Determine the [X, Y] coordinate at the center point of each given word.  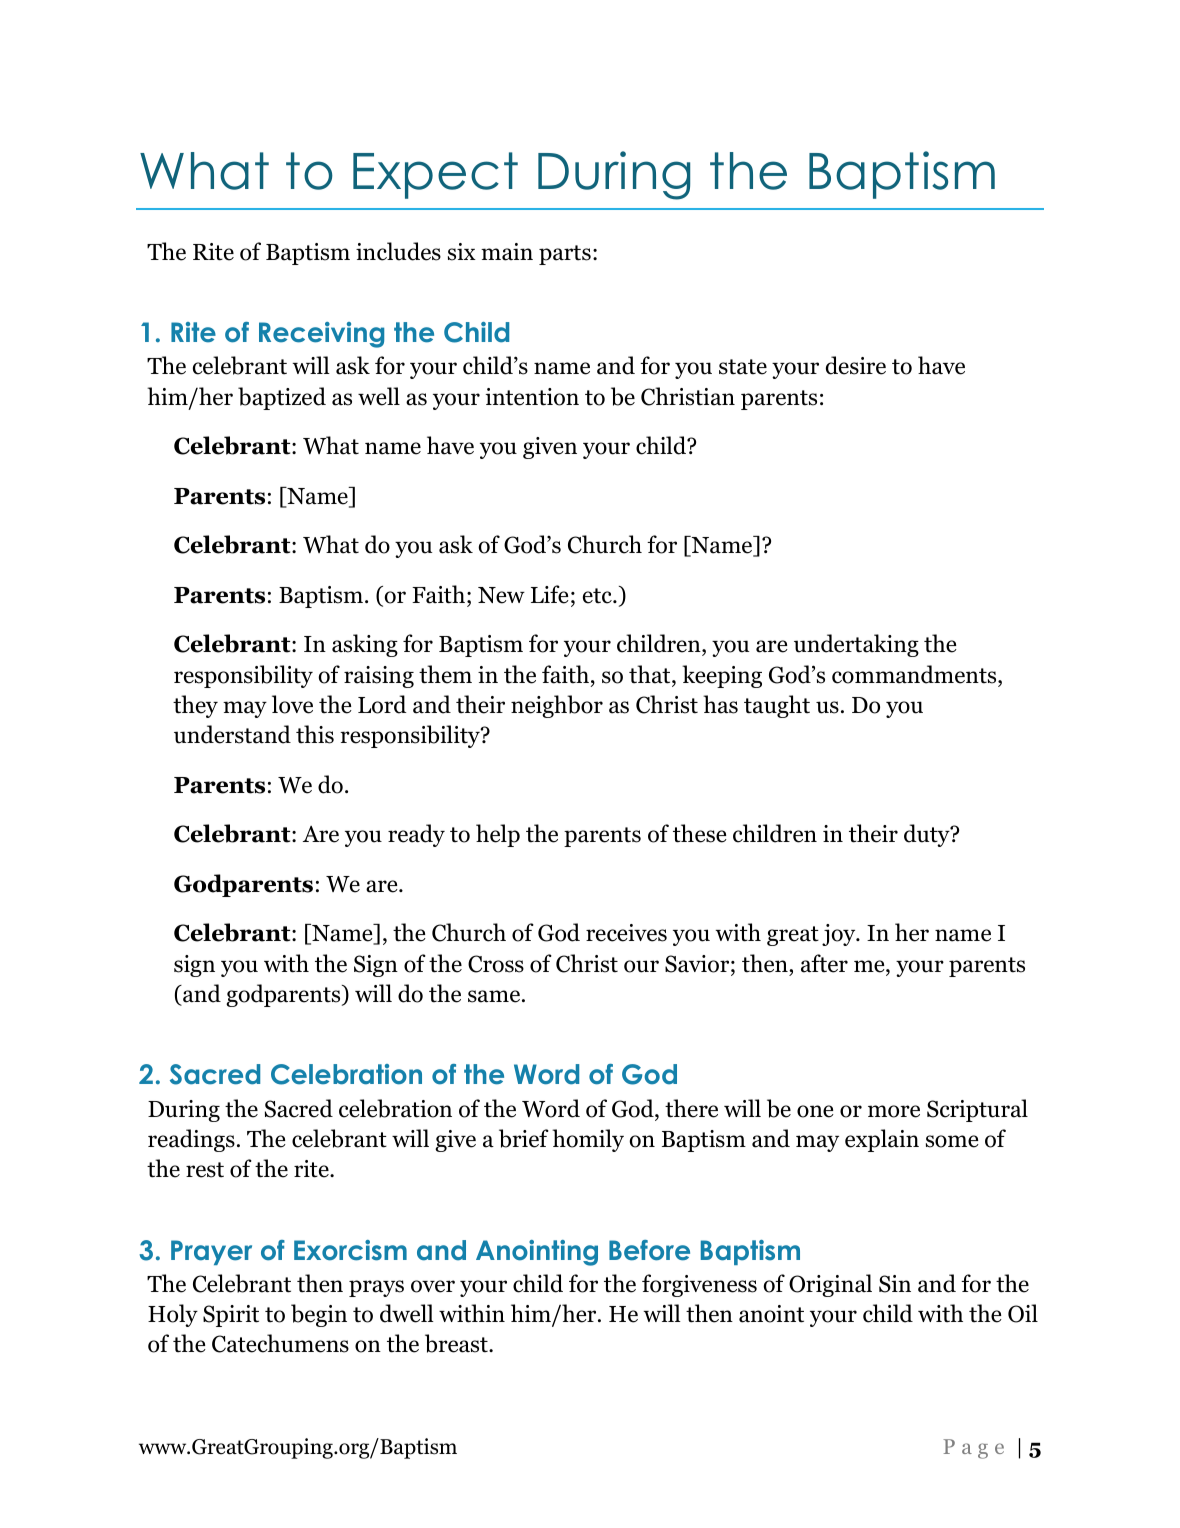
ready [416, 835]
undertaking [856, 645]
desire [856, 365]
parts [565, 255]
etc [598, 596]
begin [319, 1315]
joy [840, 935]
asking [365, 645]
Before [649, 1250]
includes [398, 251]
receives [626, 933]
